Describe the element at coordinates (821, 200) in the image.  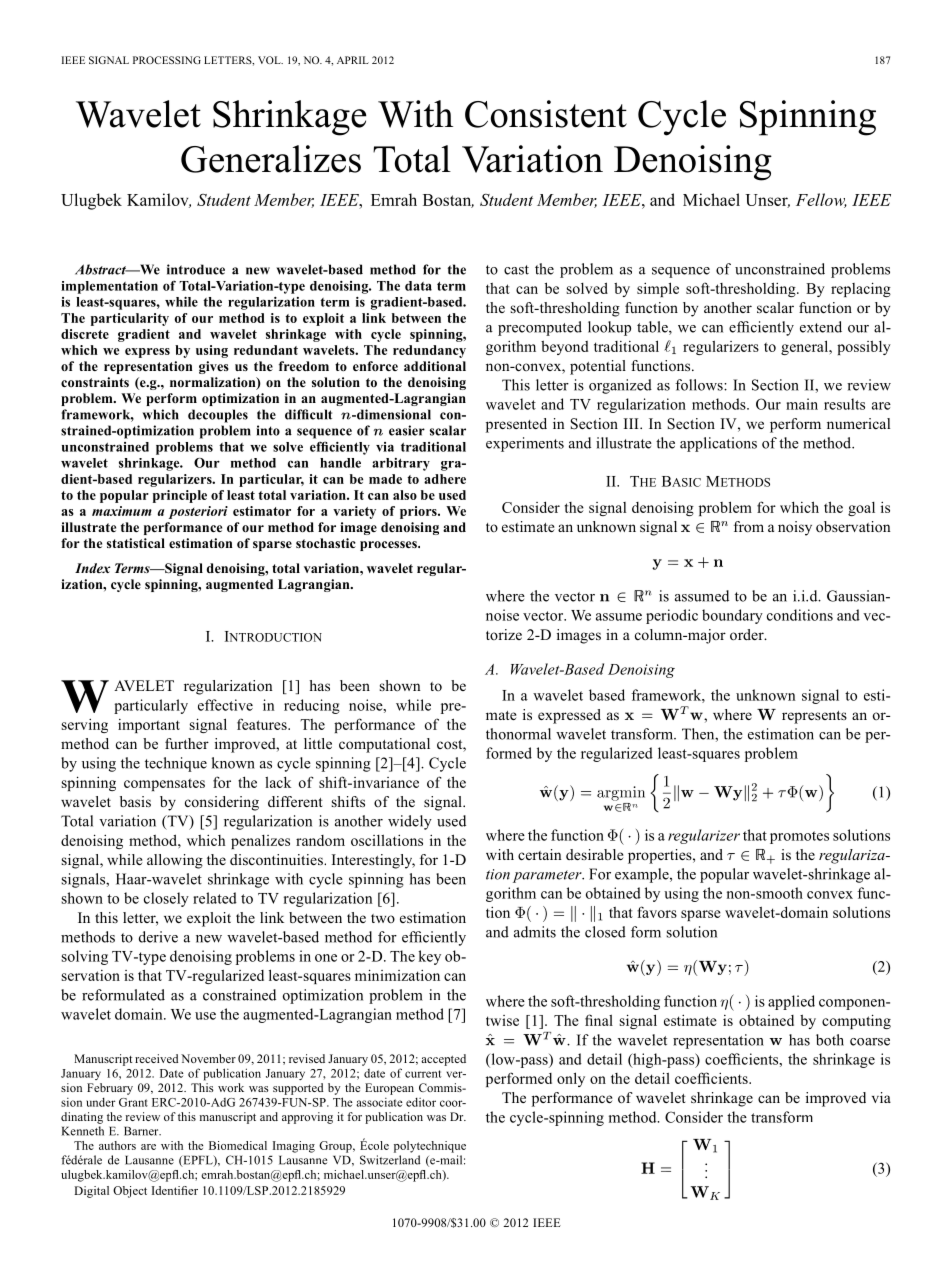
I see `Fellow` at that location.
